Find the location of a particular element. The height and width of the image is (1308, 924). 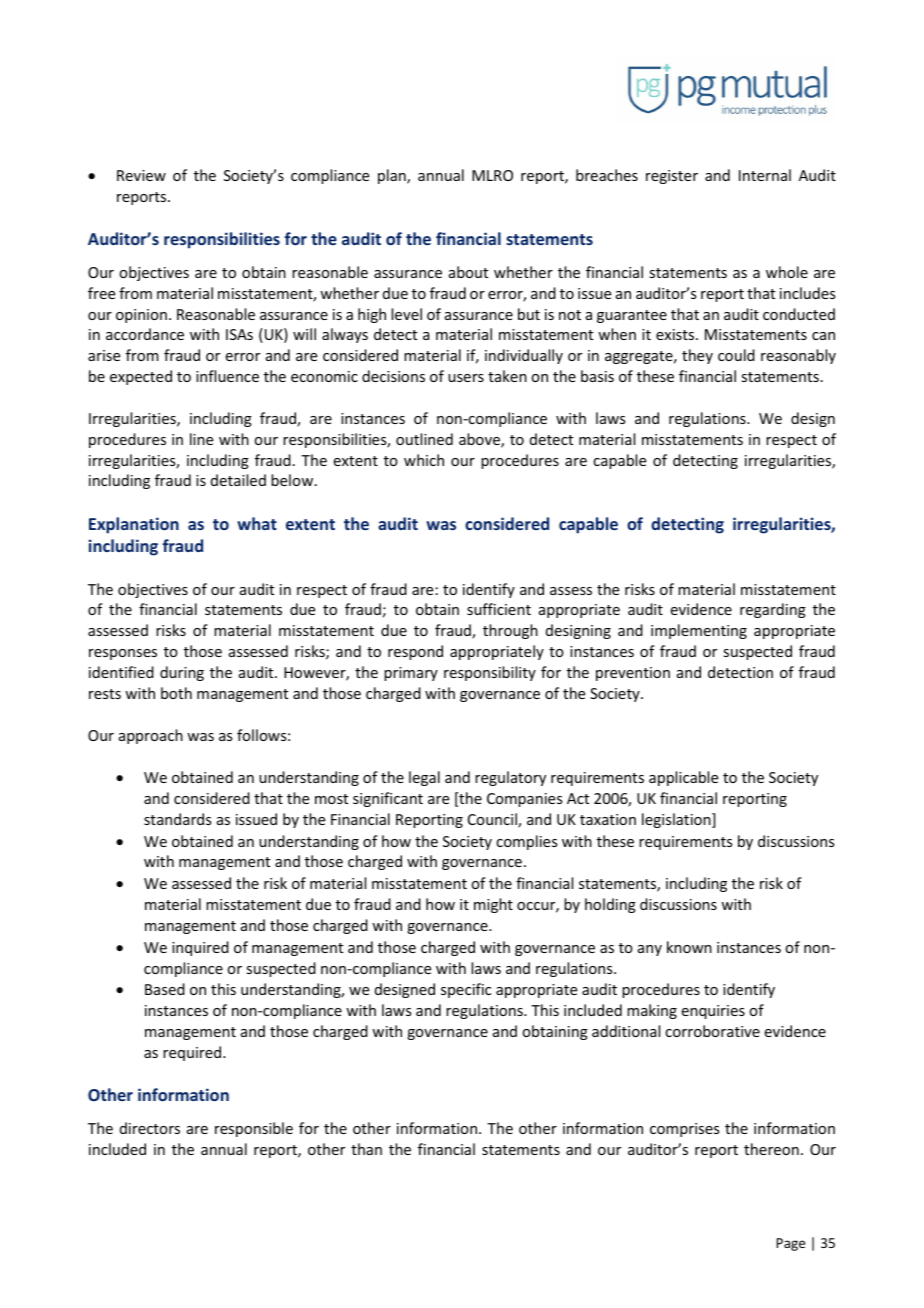

standards is located at coordinates (177, 819).
